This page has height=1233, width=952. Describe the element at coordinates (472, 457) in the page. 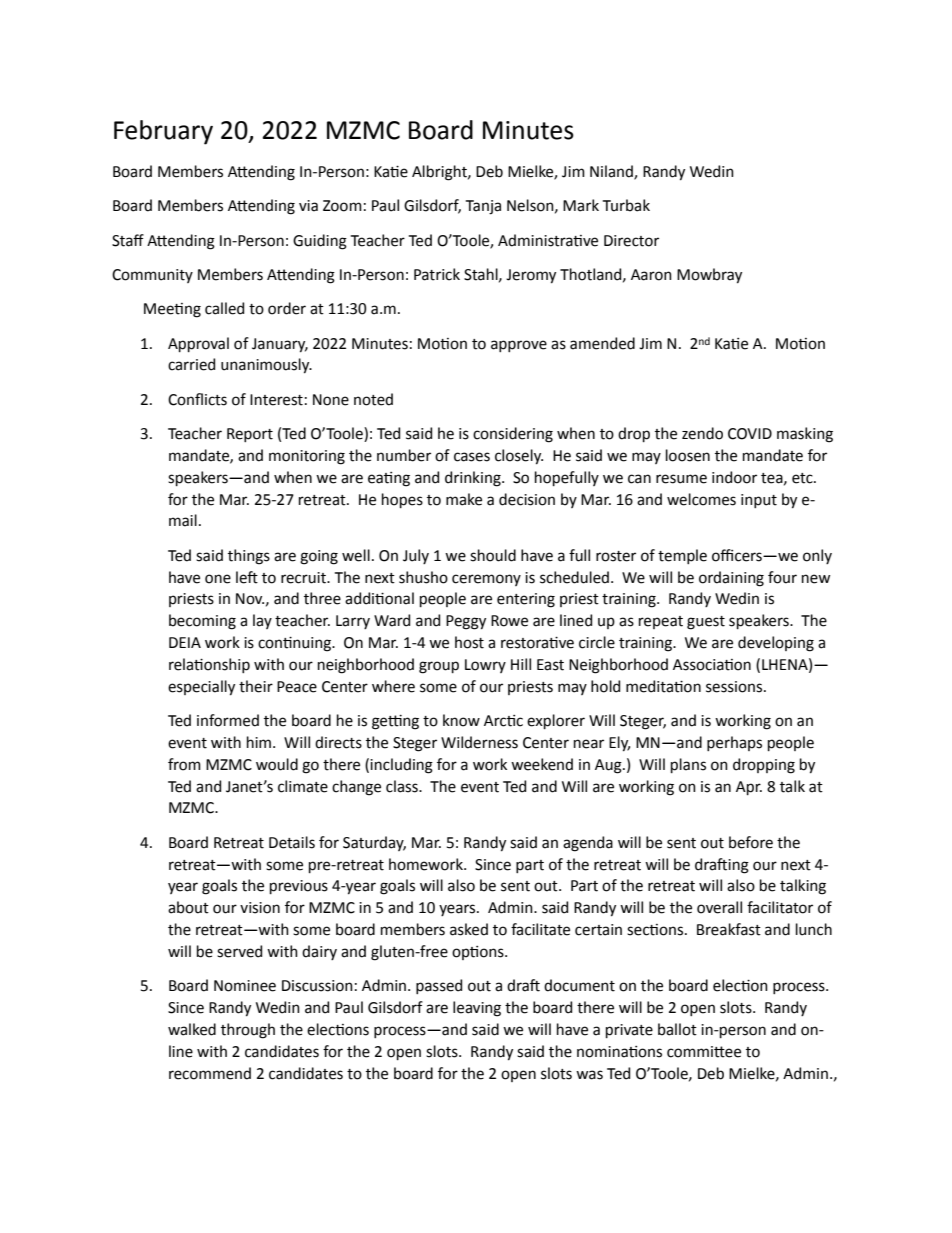

I see `cases` at that location.
